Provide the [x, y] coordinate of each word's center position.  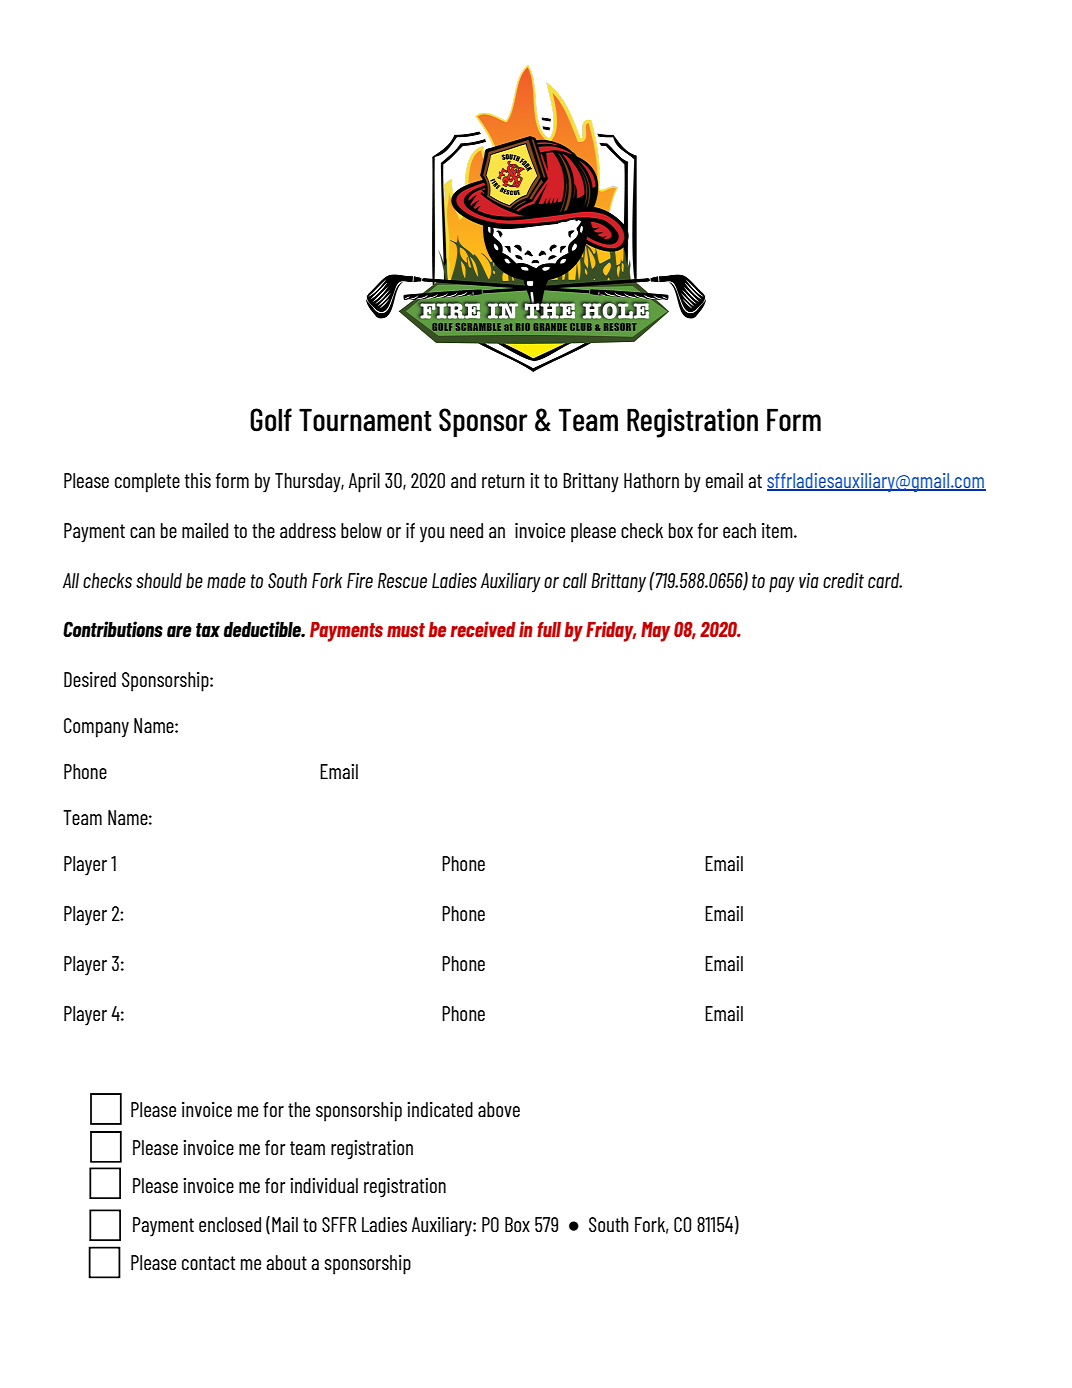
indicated [440, 1109]
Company [96, 728]
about [286, 1262]
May [655, 632]
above [499, 1109]
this [198, 480]
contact [208, 1263]
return [503, 481]
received [483, 629]
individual [324, 1185]
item [778, 530]
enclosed [230, 1224]
